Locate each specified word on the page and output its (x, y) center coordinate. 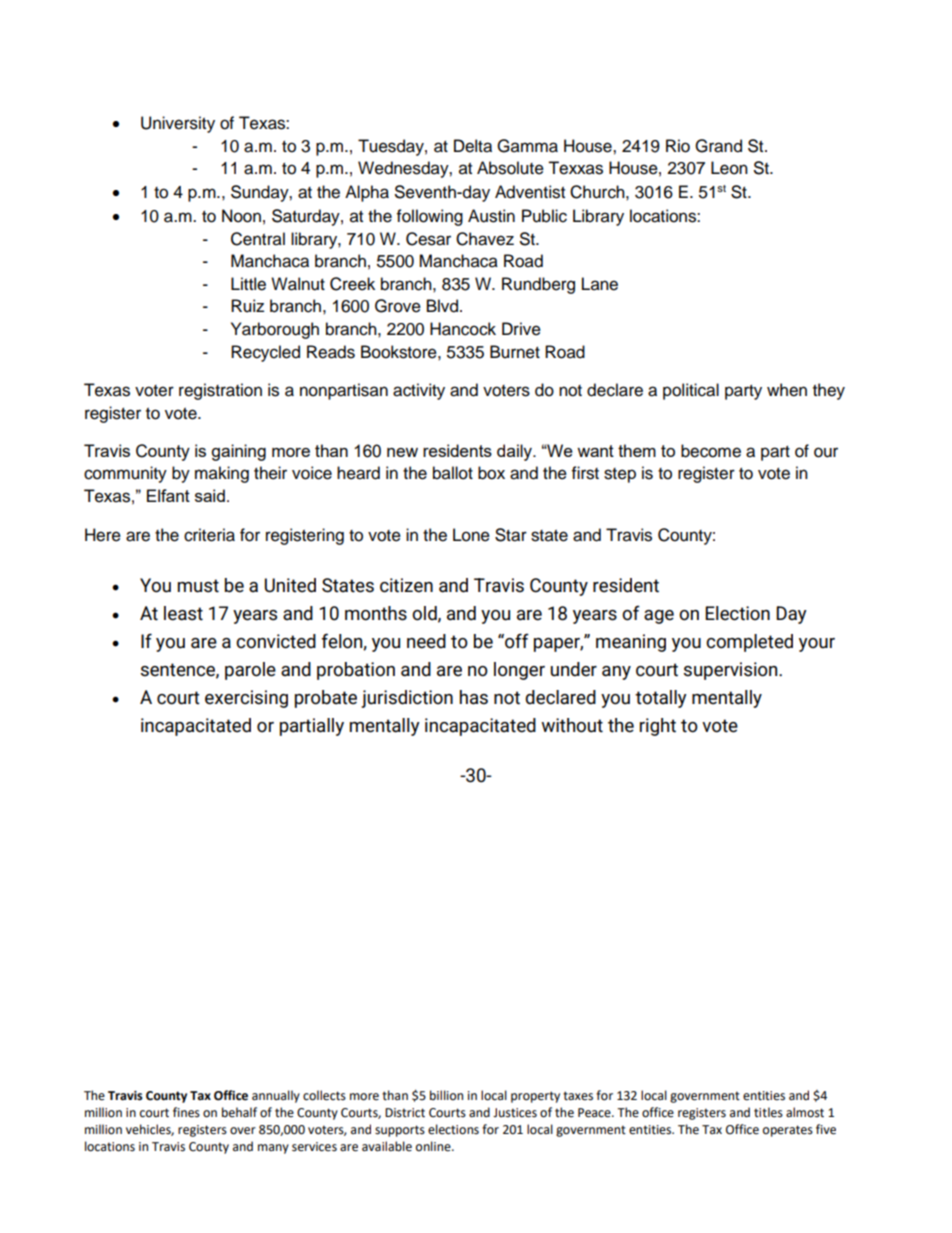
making (222, 474)
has (474, 697)
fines (186, 1112)
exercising (246, 699)
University (178, 124)
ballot (453, 473)
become (711, 451)
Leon (729, 168)
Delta (473, 146)
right (658, 727)
